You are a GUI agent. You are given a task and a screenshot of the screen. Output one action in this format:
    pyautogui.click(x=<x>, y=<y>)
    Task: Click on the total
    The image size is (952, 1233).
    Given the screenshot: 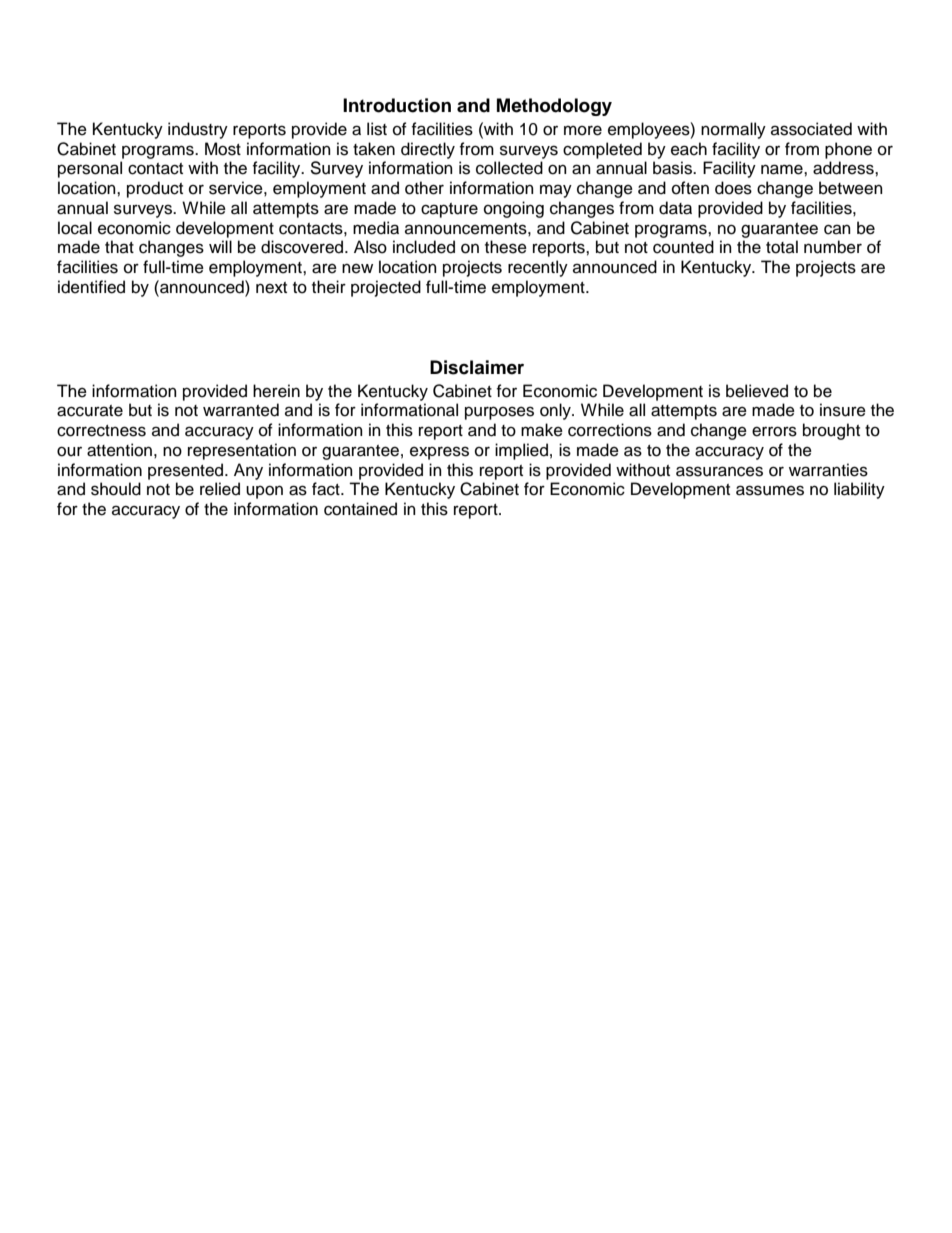 What is the action you would take?
    pyautogui.click(x=782, y=247)
